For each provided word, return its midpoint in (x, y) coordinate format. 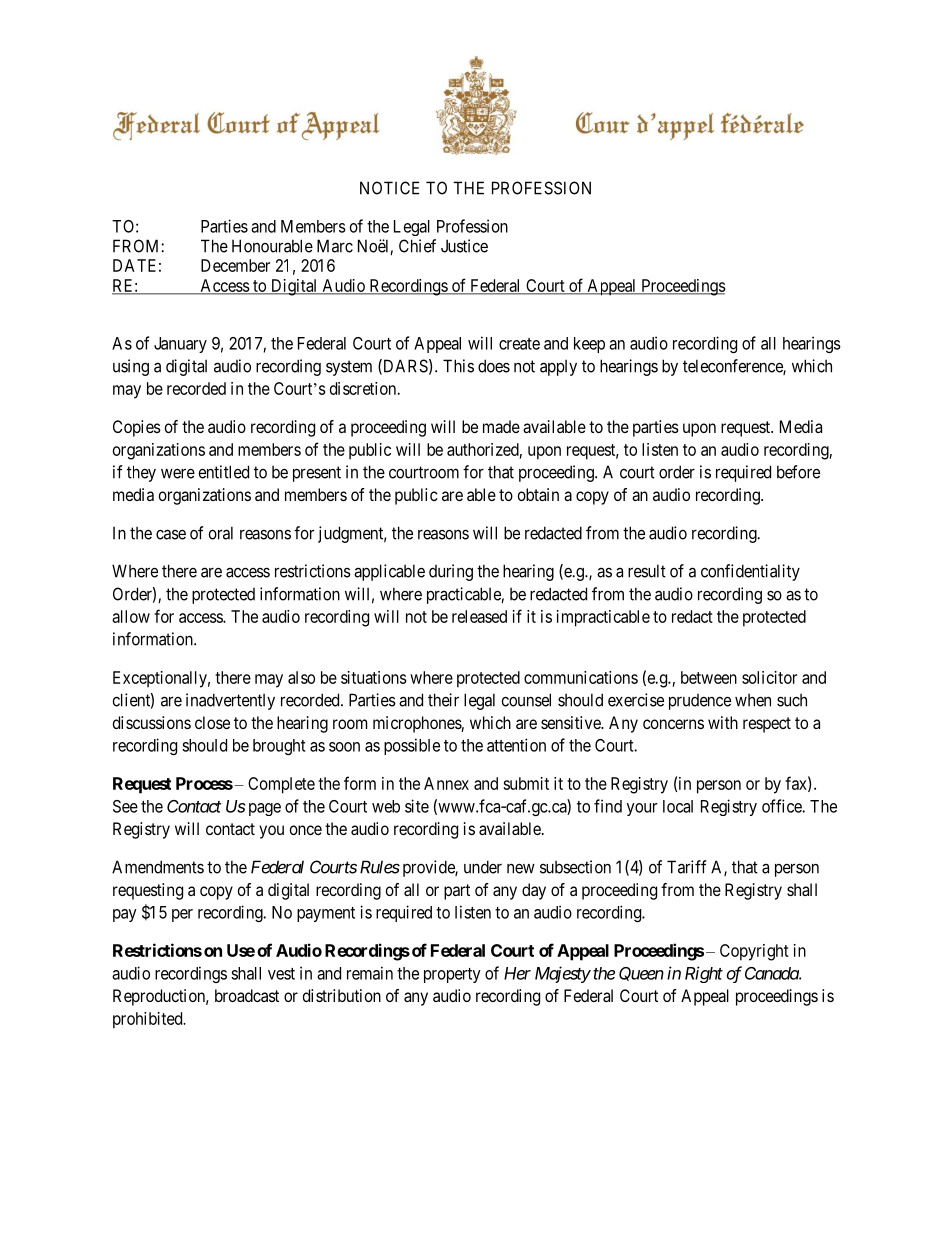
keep (589, 345)
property (452, 975)
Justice (464, 246)
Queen (641, 974)
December (235, 265)
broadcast (247, 995)
